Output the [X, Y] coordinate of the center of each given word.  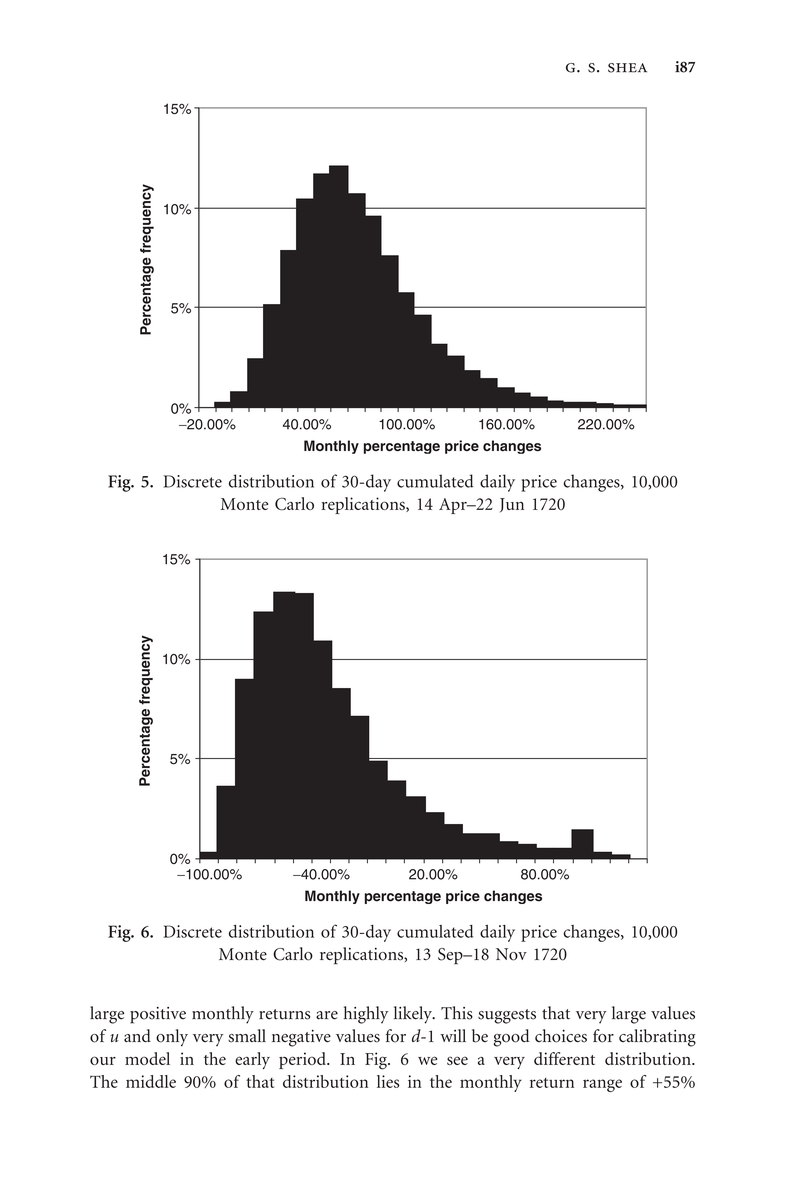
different [564, 1058]
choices [561, 1036]
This [457, 1013]
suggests [507, 1016]
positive [158, 1015]
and [137, 1036]
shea [627, 68]
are [327, 1015]
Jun [512, 505]
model [147, 1058]
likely [414, 1015]
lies [388, 1081]
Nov [511, 954]
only [172, 1038]
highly [366, 1015]
